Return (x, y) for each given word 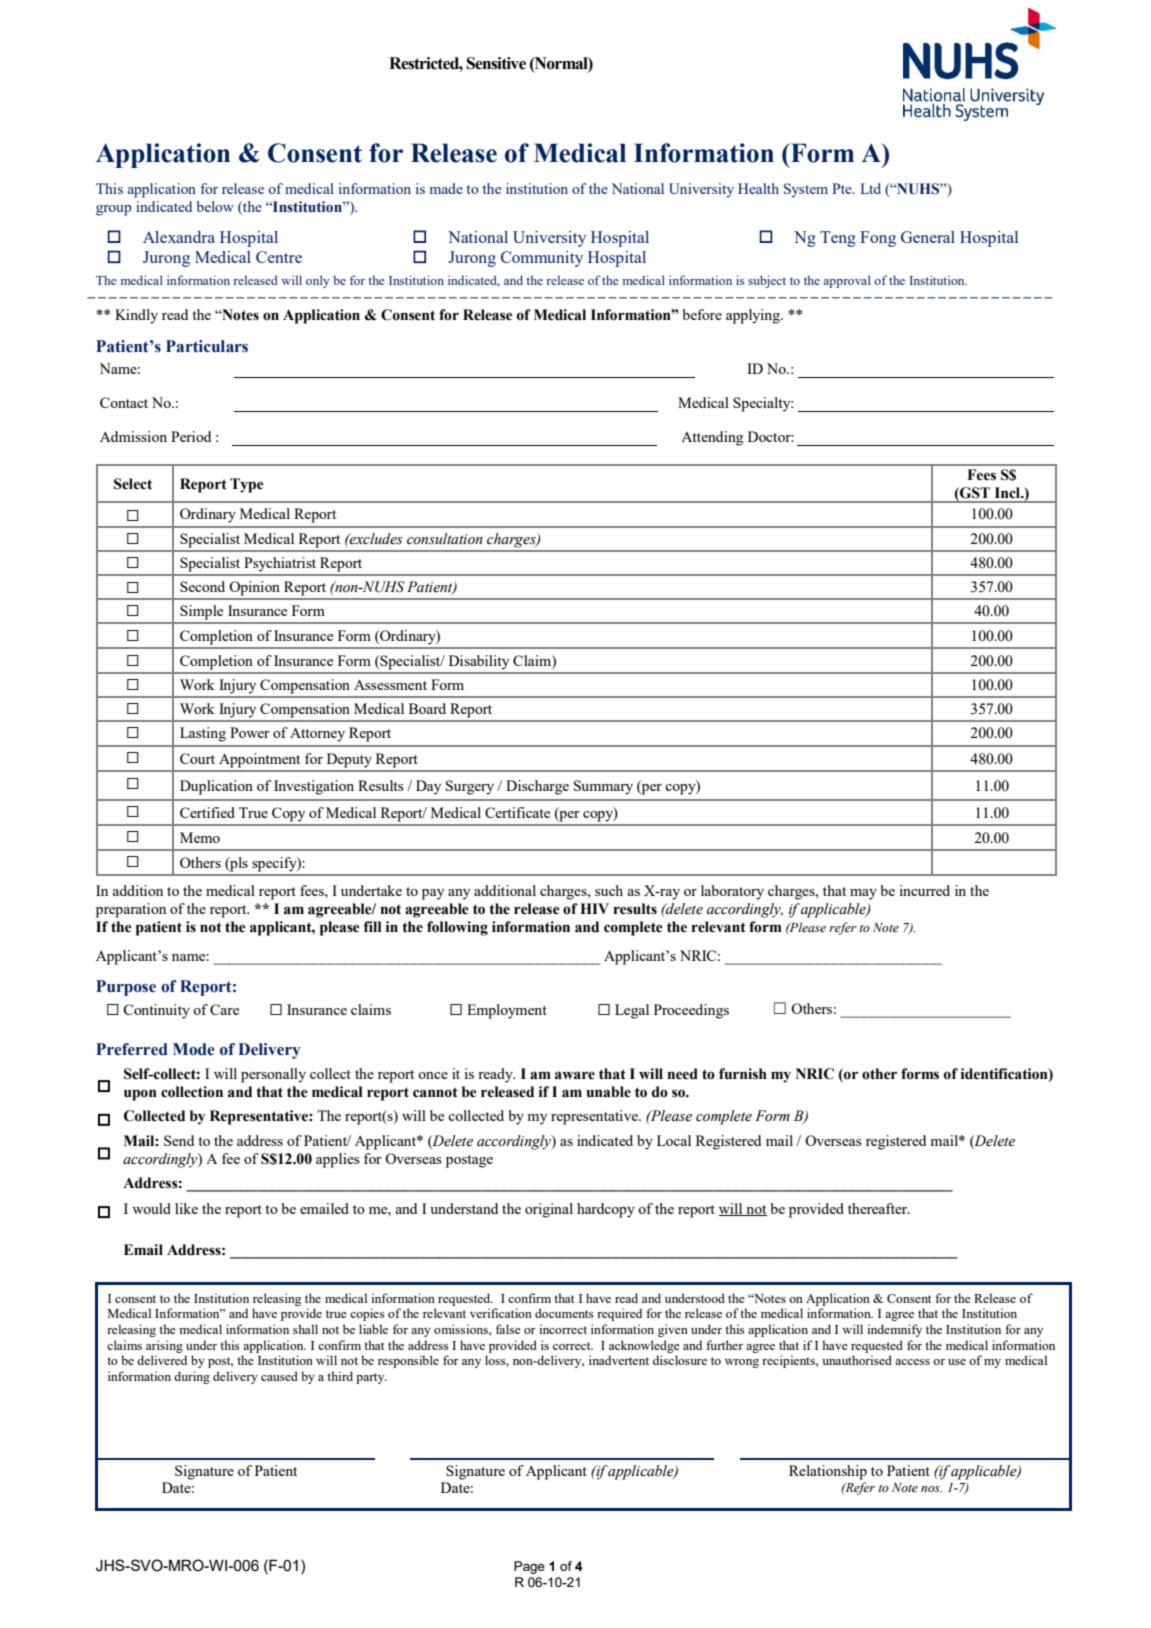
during (192, 1377)
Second (202, 586)
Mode (194, 1049)
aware (575, 1075)
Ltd (870, 188)
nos (931, 1489)
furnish (743, 1074)
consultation (445, 539)
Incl (1009, 493)
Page (529, 1567)
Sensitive (496, 63)
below (215, 206)
